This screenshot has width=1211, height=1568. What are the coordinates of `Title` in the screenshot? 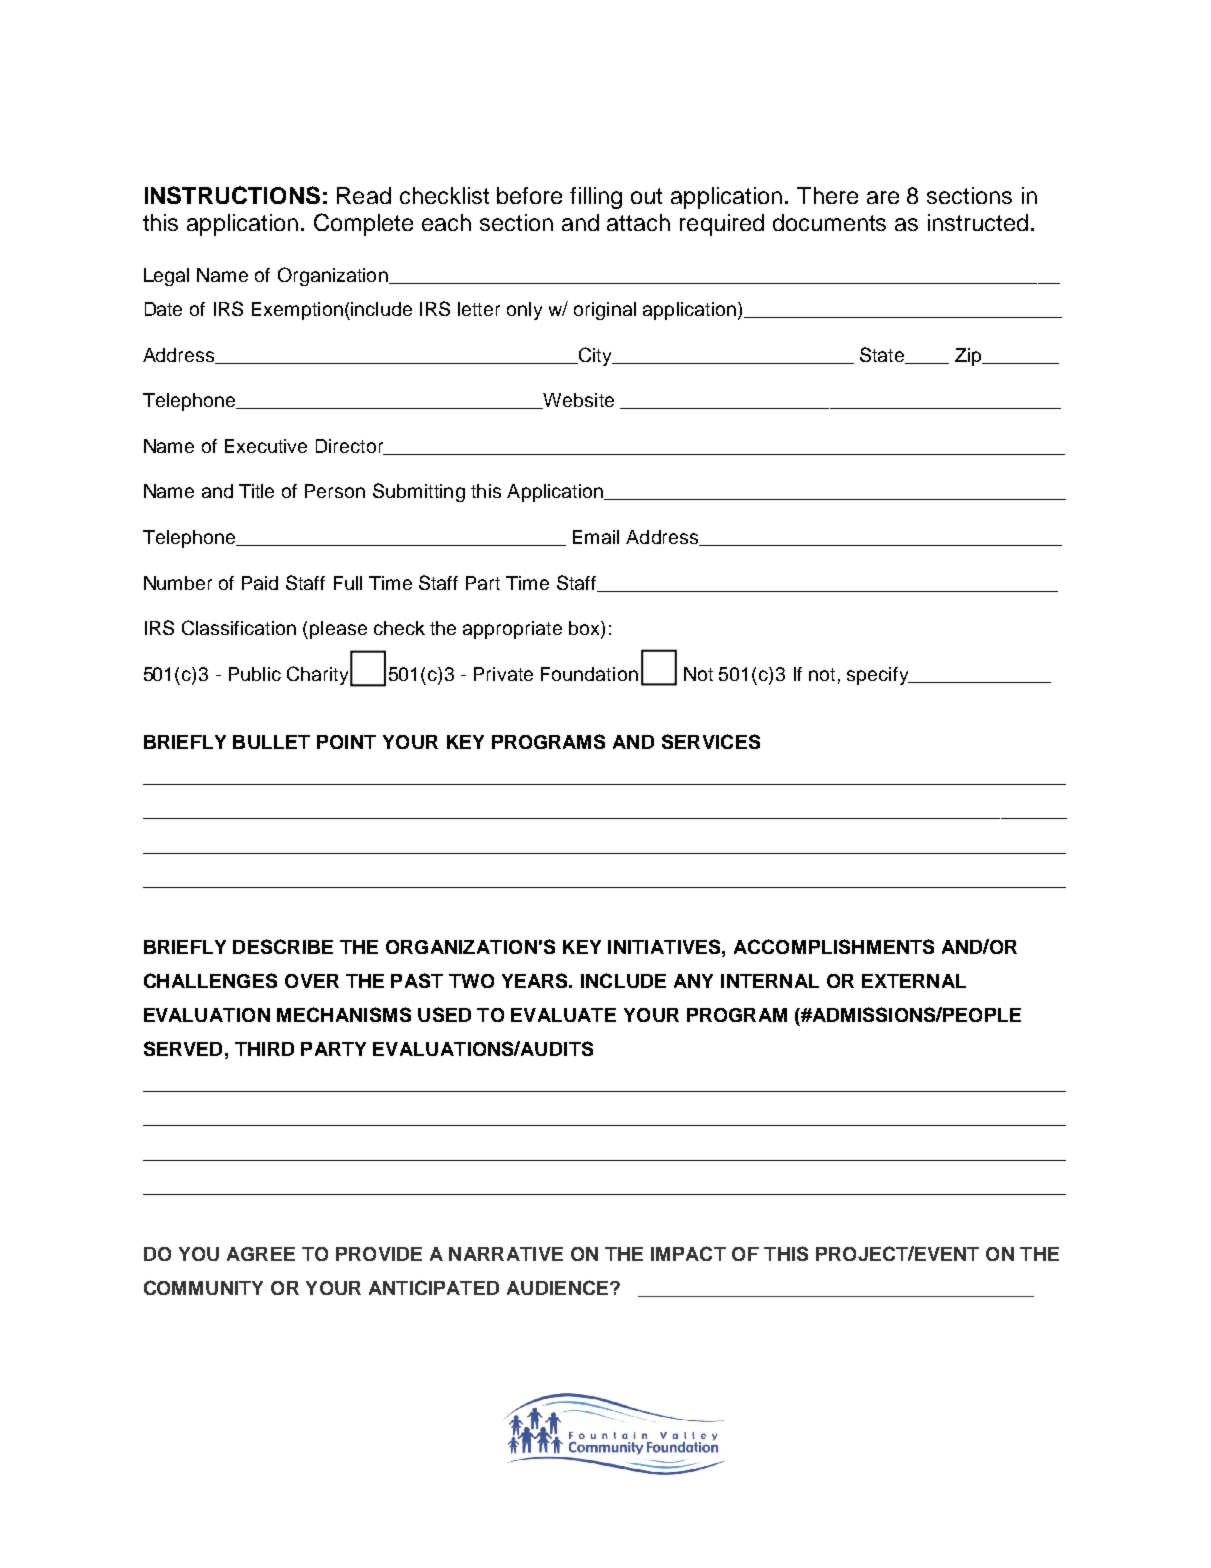 It's located at (256, 491).
